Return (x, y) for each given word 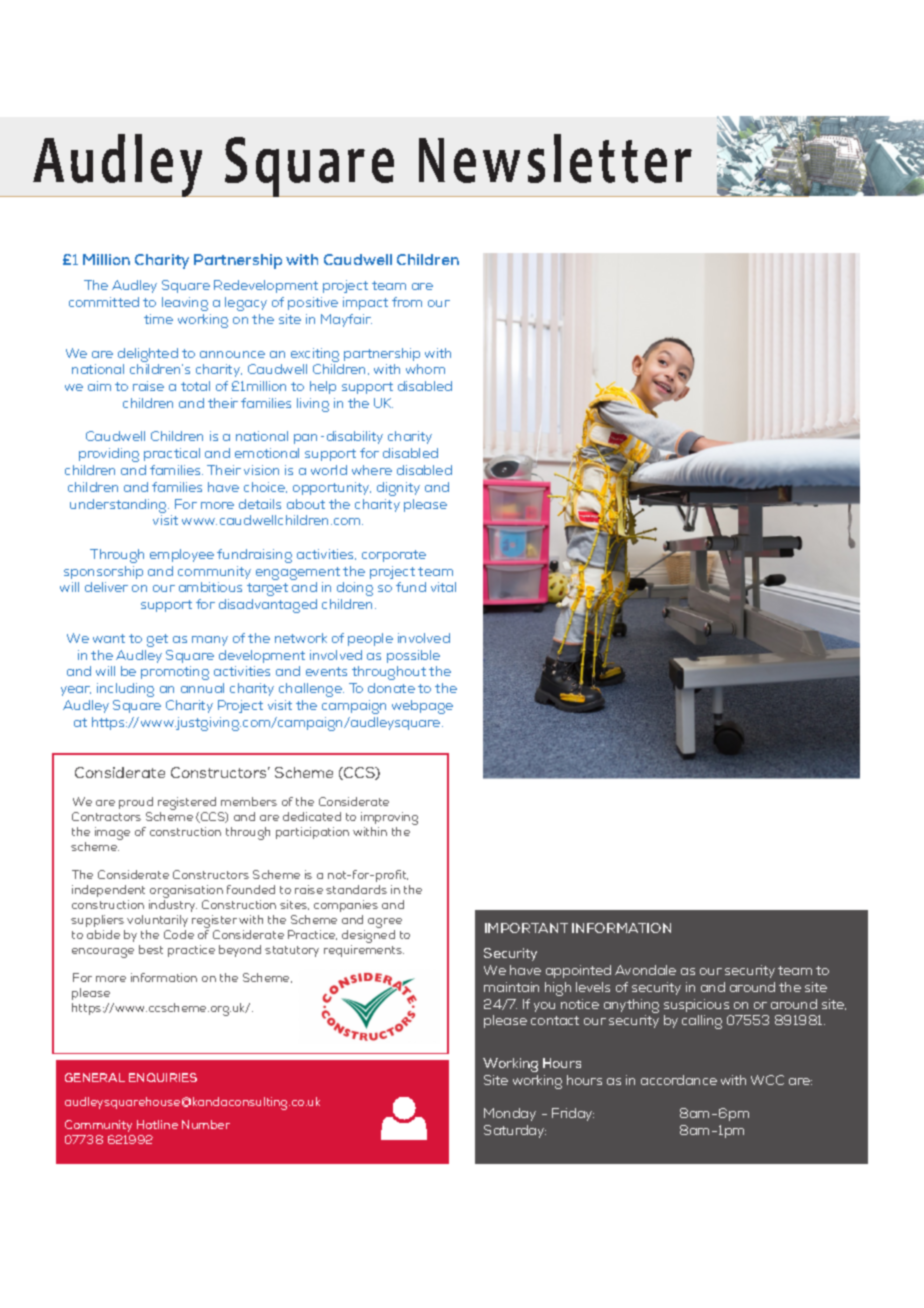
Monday (510, 1114)
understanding (119, 507)
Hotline (157, 1124)
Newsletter (555, 158)
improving (389, 820)
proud (136, 803)
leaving (185, 304)
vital (443, 587)
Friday (573, 1114)
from (407, 302)
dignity (398, 489)
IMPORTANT (526, 928)
